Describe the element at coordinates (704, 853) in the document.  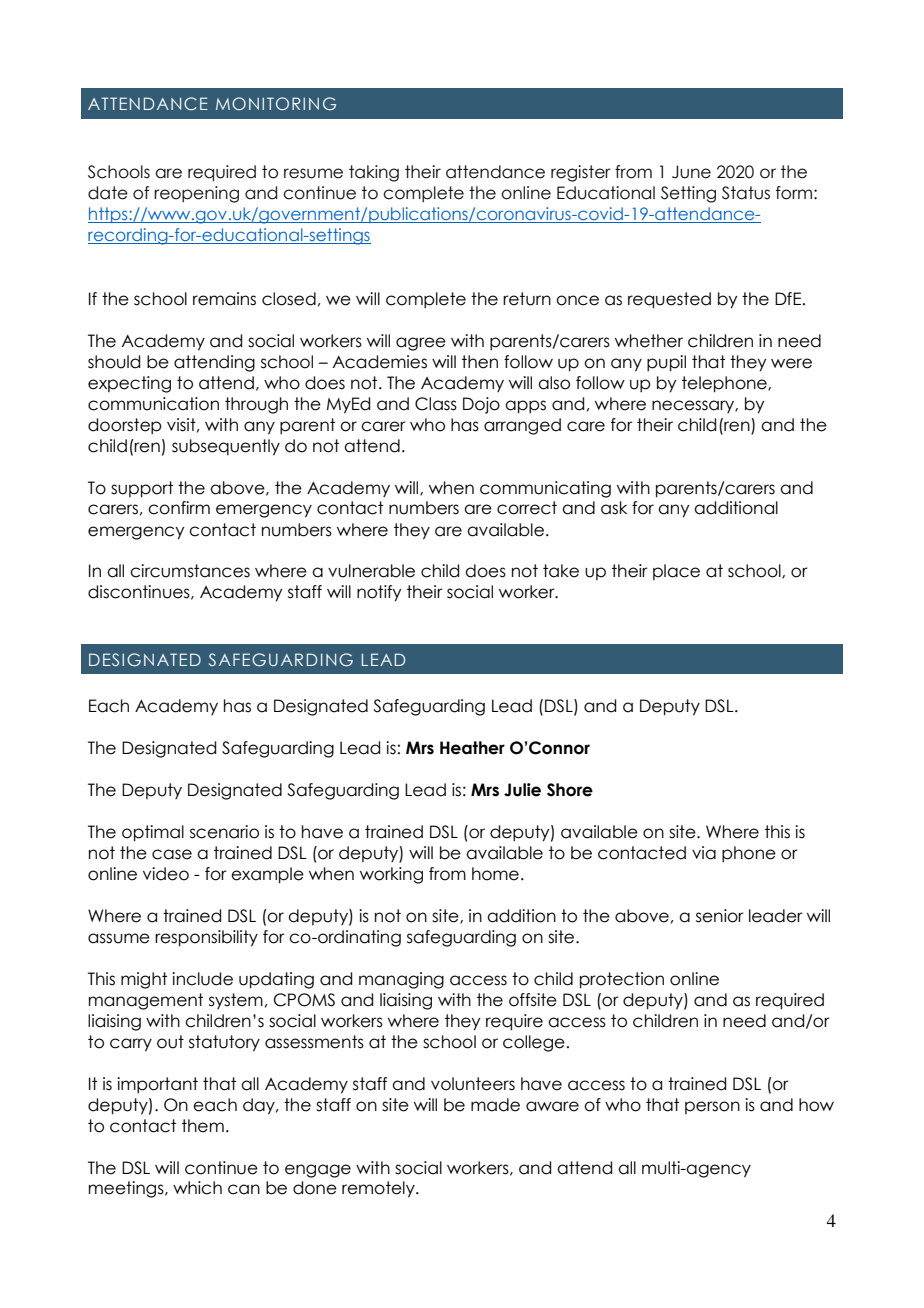
I see `via` at that location.
